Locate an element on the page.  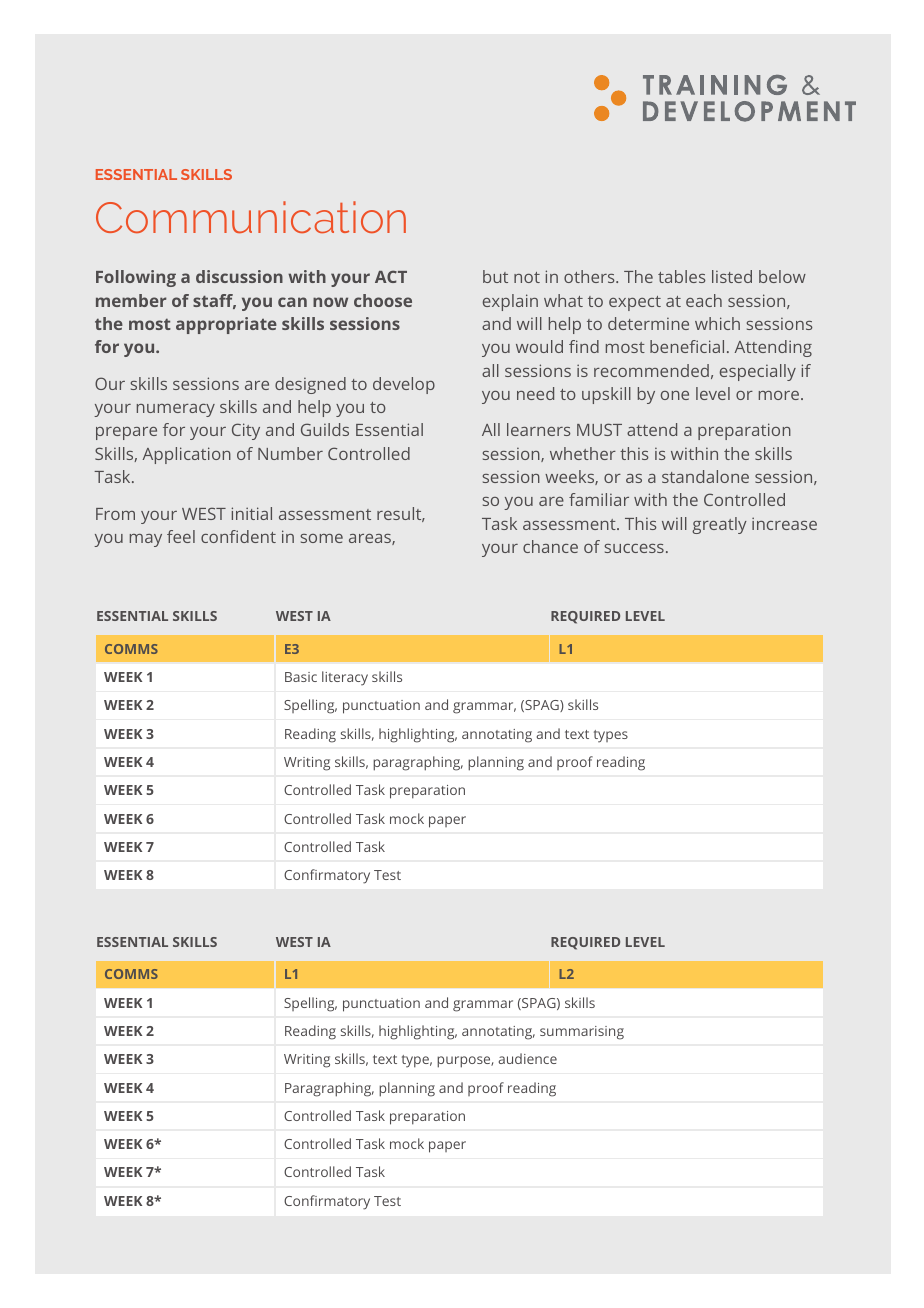
literacy is located at coordinates (345, 678).
